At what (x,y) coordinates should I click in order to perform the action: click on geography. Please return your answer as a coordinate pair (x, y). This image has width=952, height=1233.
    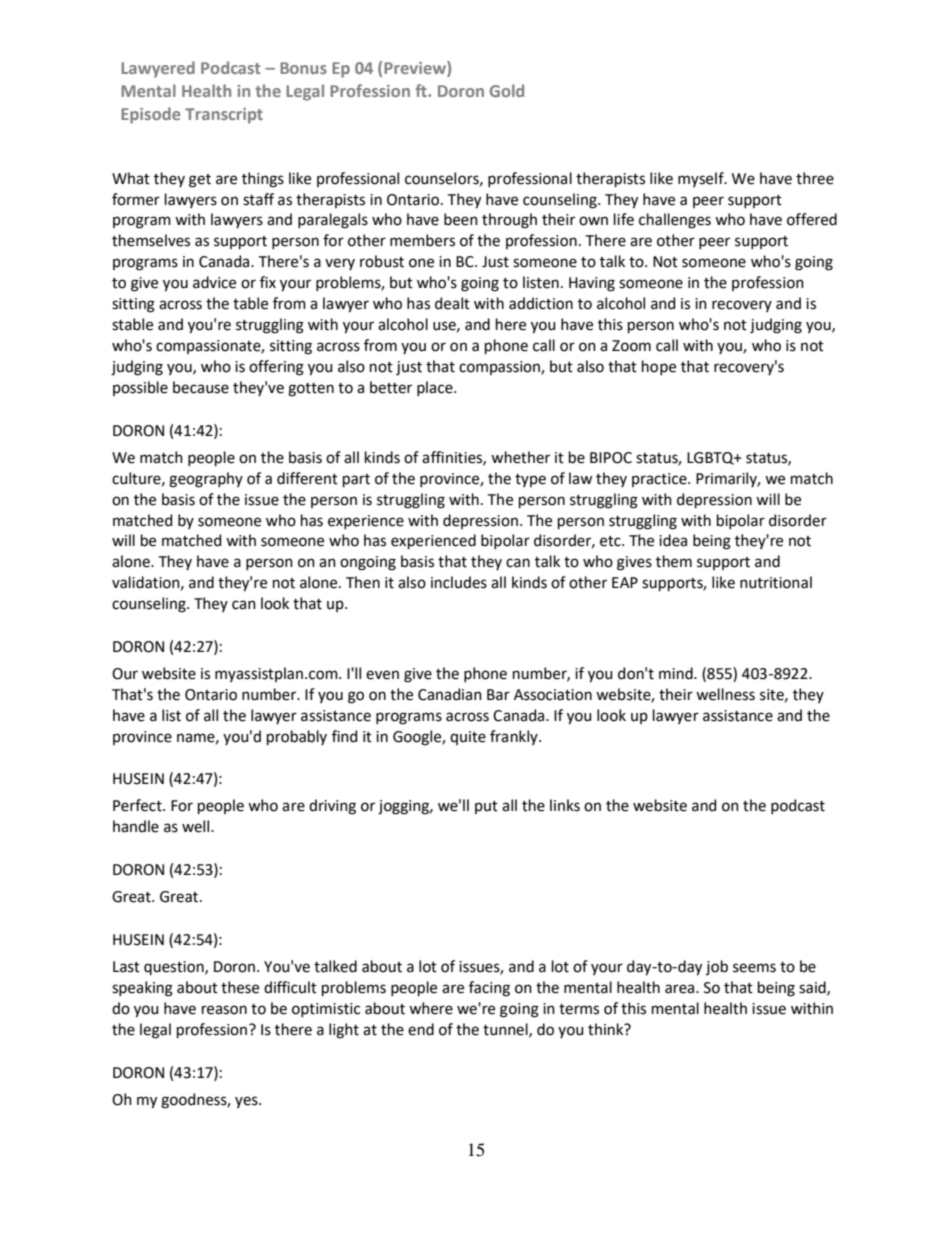
    Looking at the image, I should click on (206, 480).
